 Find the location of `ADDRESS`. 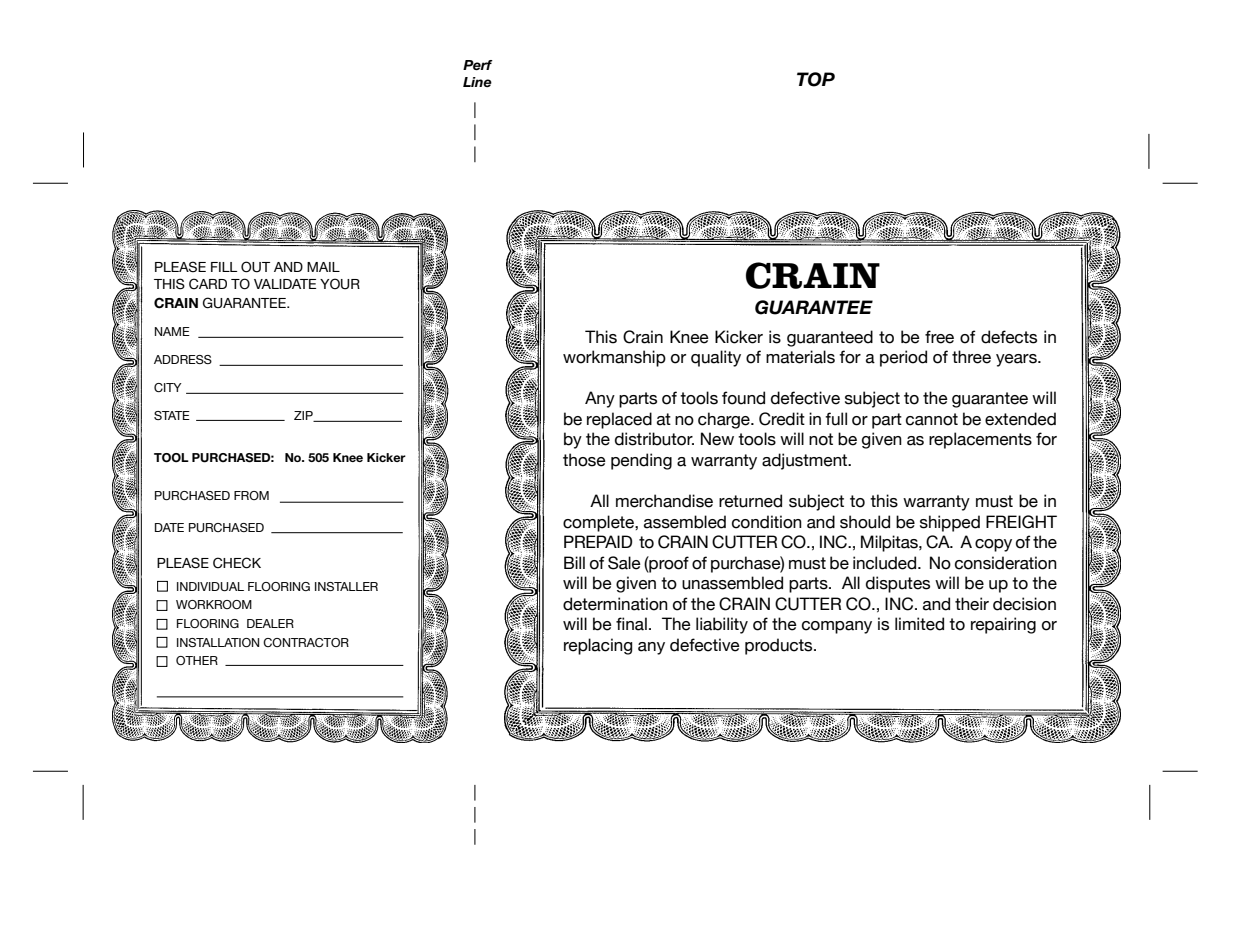

ADDRESS is located at coordinates (183, 359).
